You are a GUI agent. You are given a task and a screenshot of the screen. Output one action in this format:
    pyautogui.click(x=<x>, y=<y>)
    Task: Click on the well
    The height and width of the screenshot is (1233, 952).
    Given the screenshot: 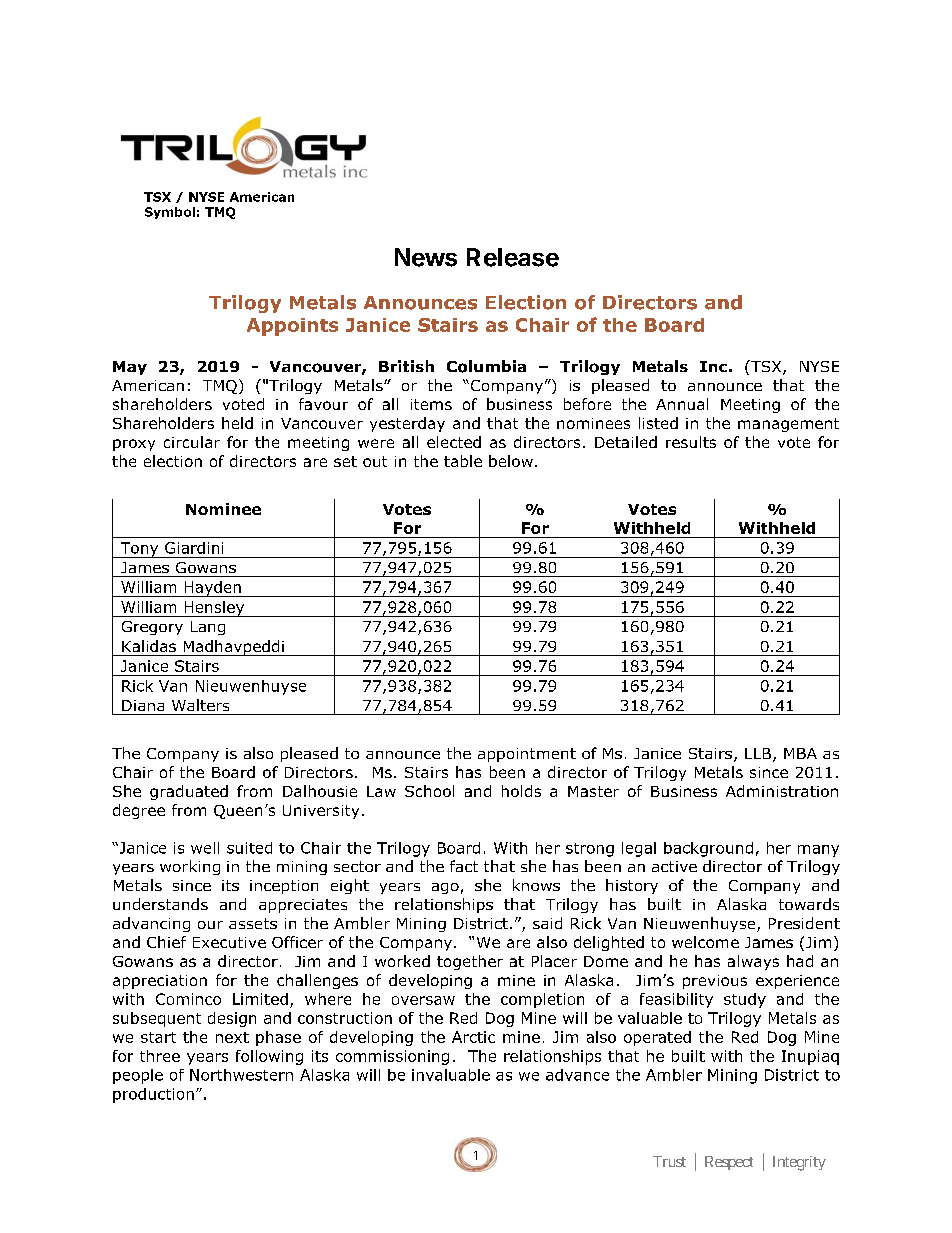 What is the action you would take?
    pyautogui.click(x=205, y=848)
